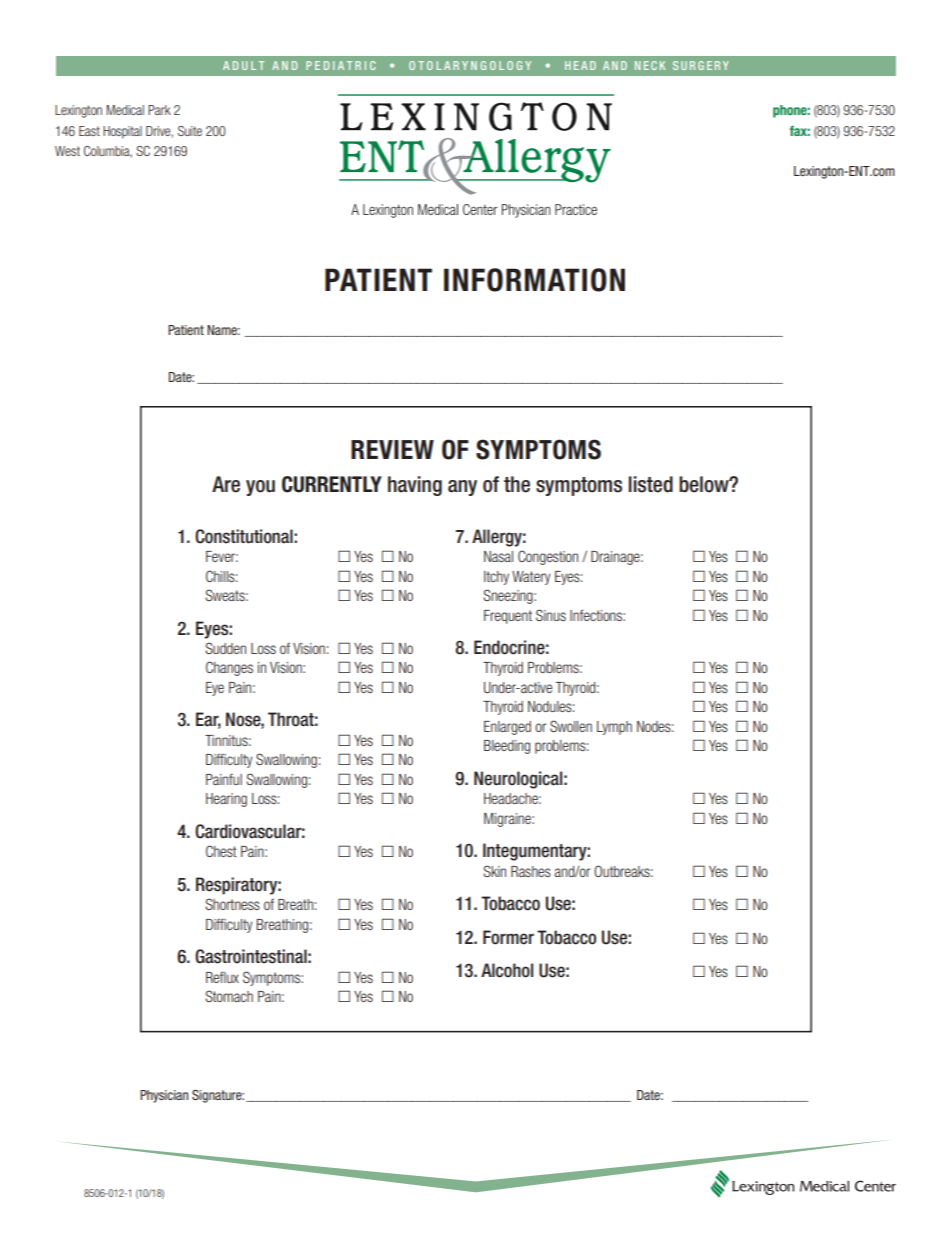 This document has width=952, height=1233. Describe the element at coordinates (650, 65) in the document. I see `NECK` at that location.
